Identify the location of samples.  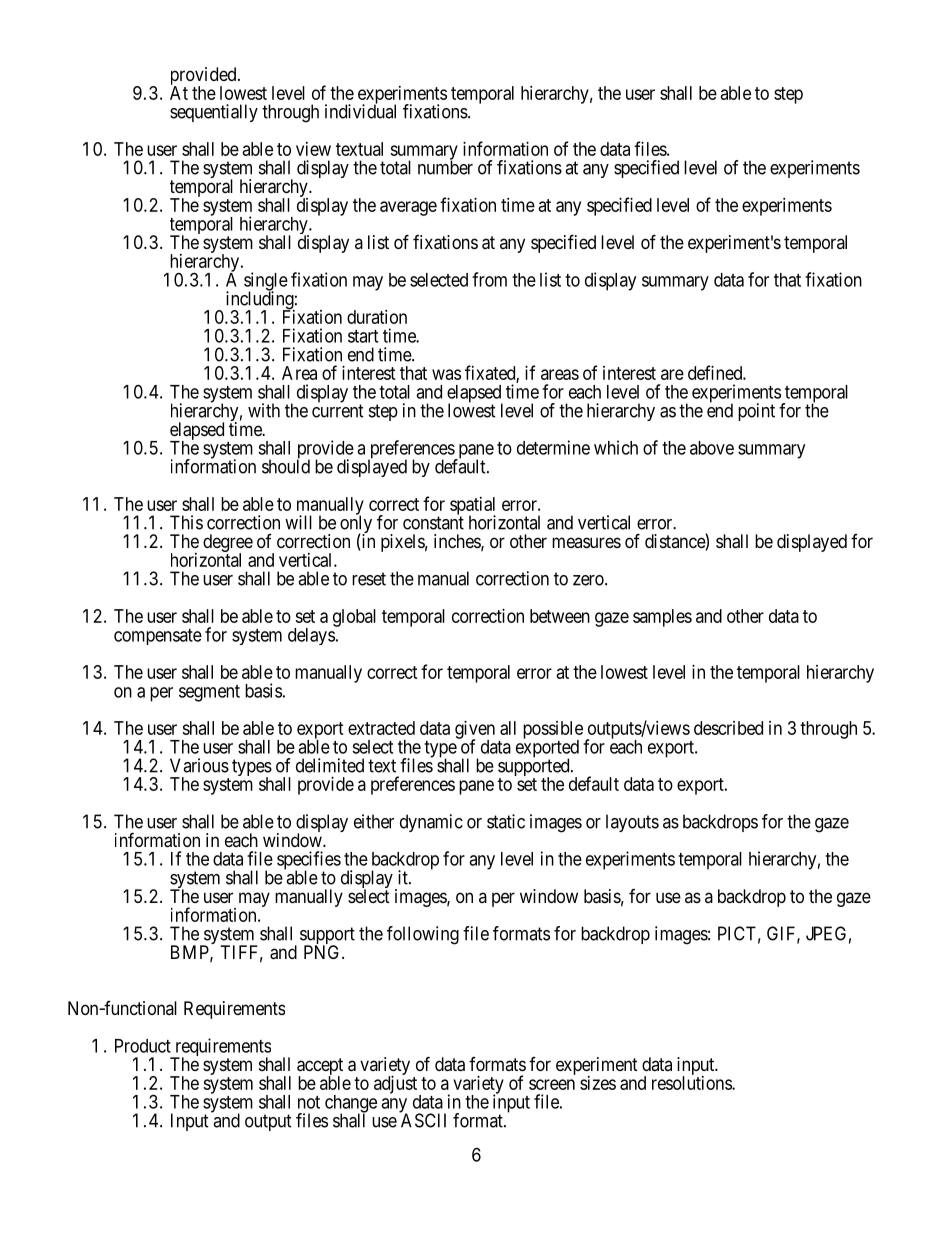
(662, 618).
